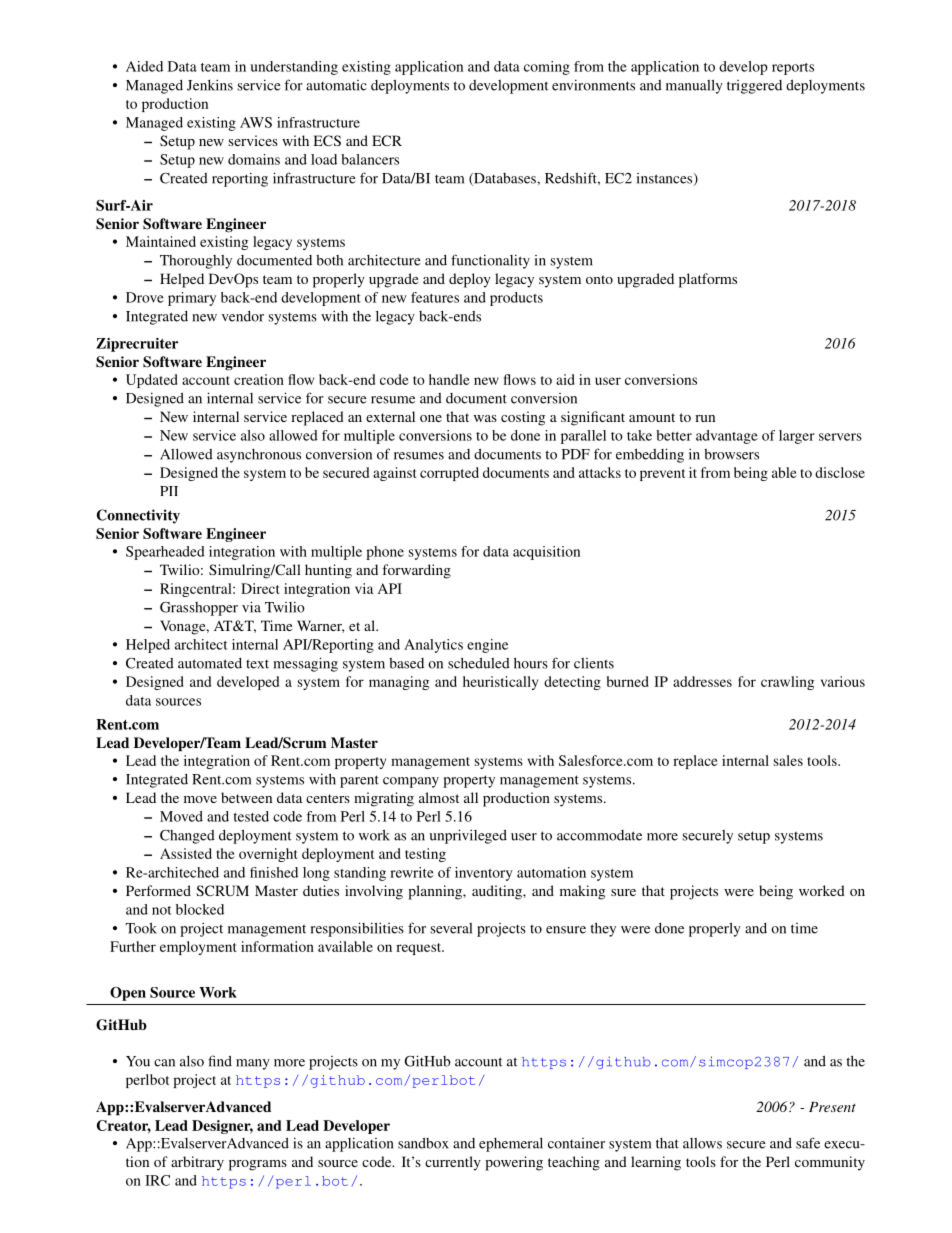  Describe the element at coordinates (210, 85) in the screenshot. I see `Jenkins` at that location.
